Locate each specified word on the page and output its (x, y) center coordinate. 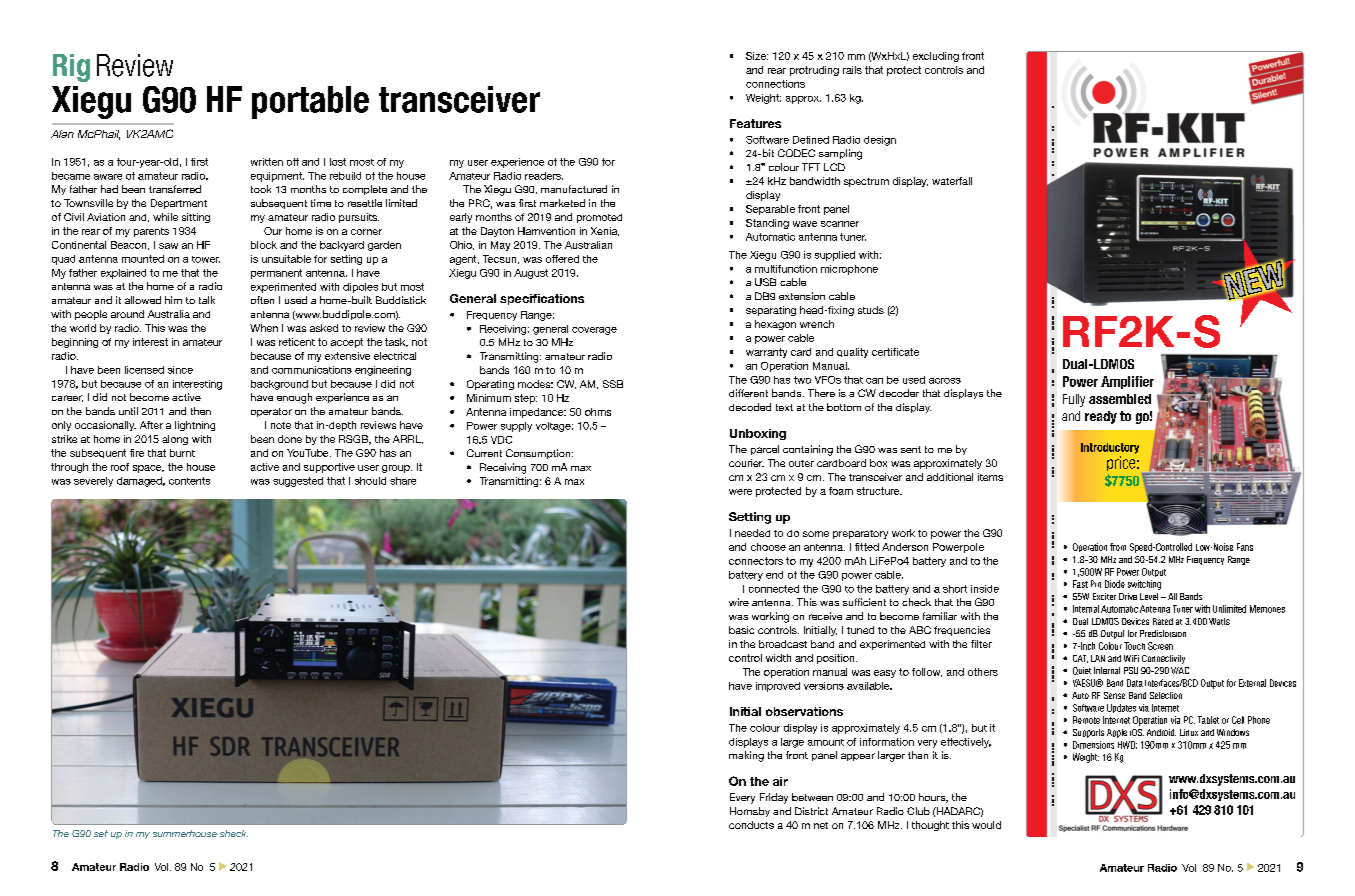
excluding (936, 57)
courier (746, 463)
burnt (182, 453)
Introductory (1110, 448)
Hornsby (750, 812)
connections (775, 84)
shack (234, 833)
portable (310, 102)
